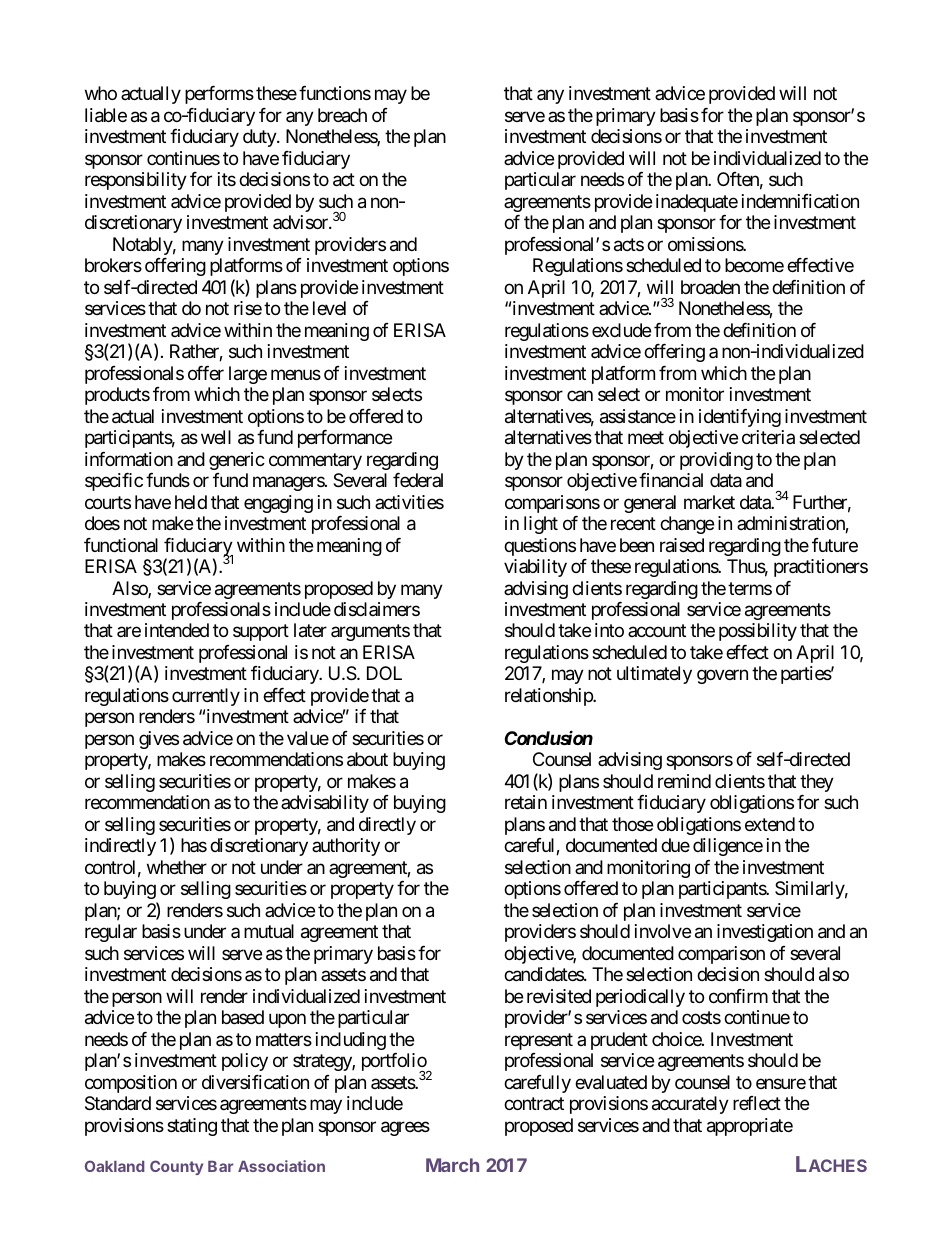  Describe the element at coordinates (342, 115) in the document. I see `breach` at that location.
